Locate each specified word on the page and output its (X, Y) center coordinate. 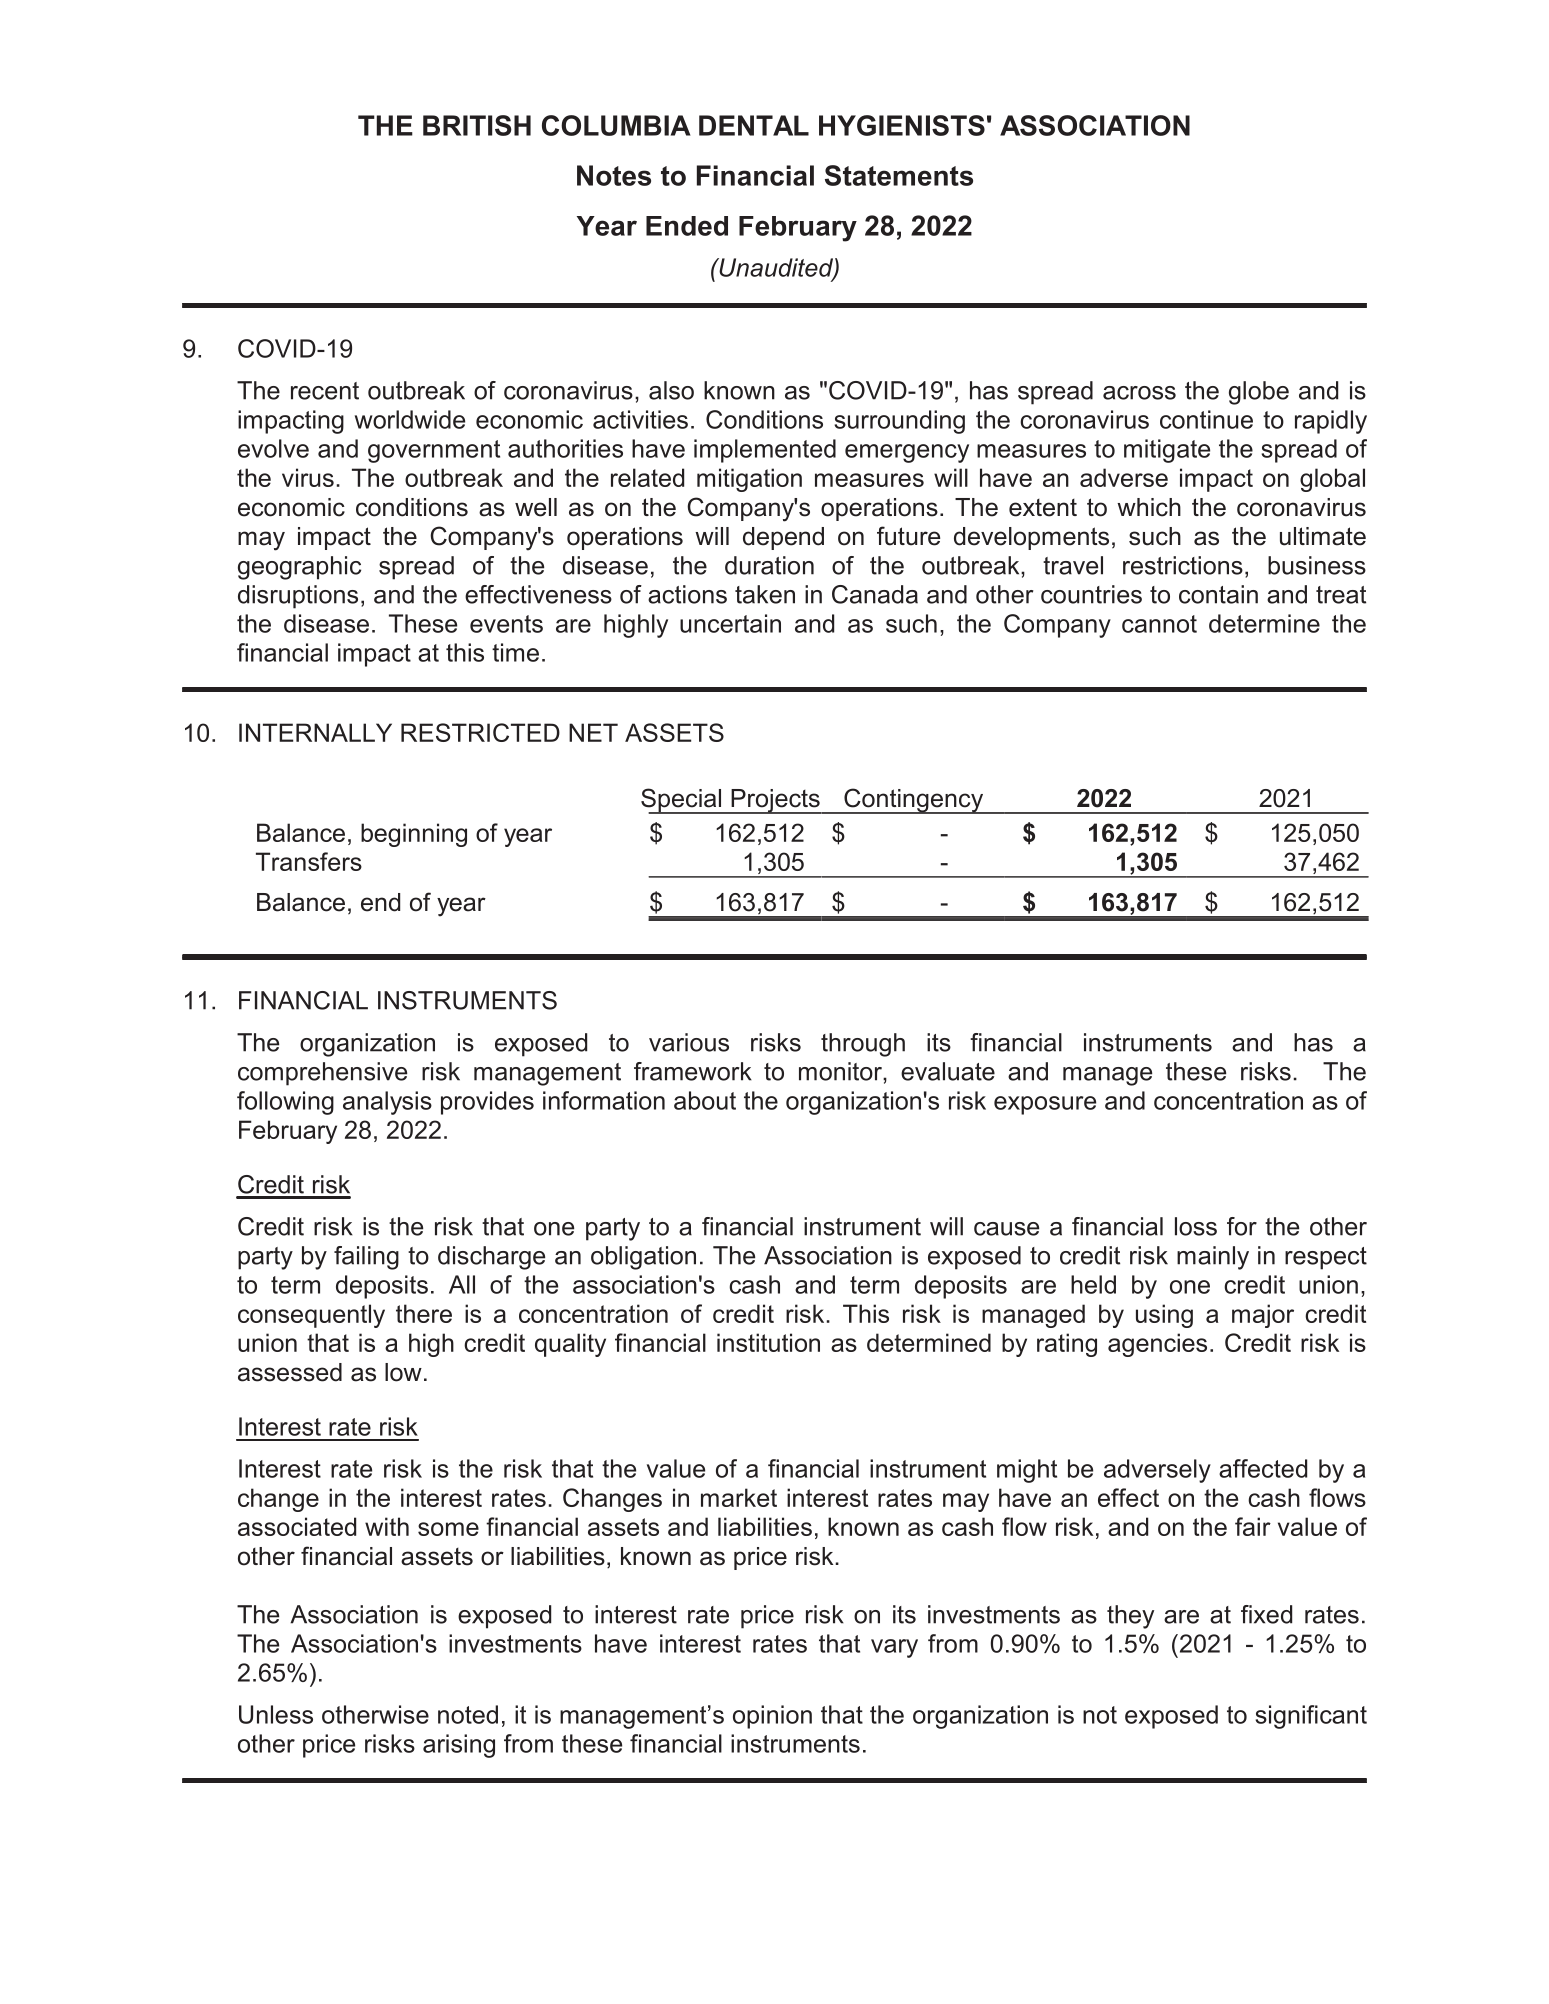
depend (783, 538)
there (424, 1313)
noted (468, 1714)
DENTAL (754, 125)
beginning (414, 835)
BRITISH (477, 125)
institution (768, 1342)
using (1164, 1316)
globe (1259, 393)
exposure (1045, 1105)
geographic (299, 568)
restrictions (1183, 565)
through (863, 1045)
